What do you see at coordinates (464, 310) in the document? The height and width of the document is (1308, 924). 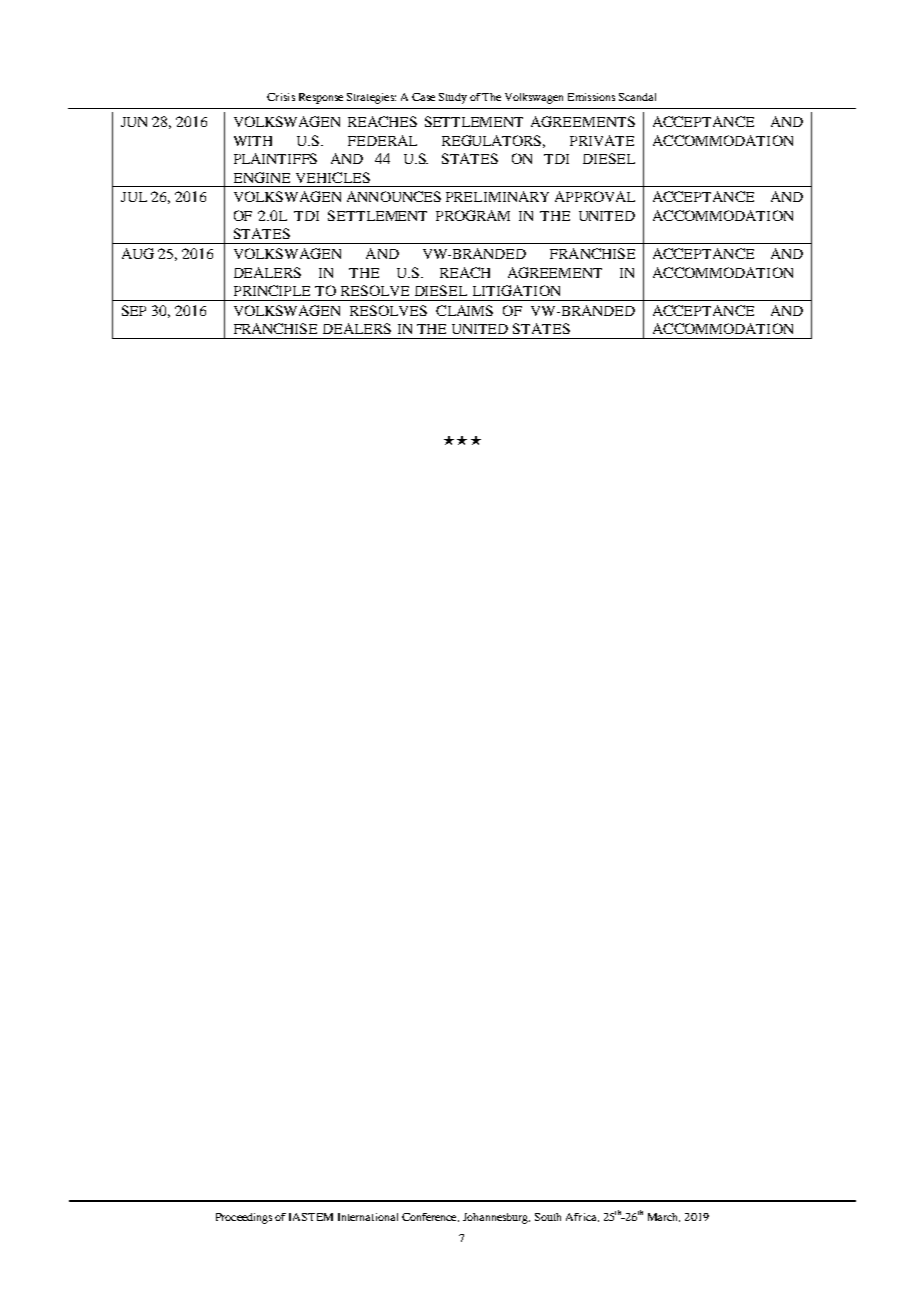 I see `CLAIMS` at bounding box center [464, 310].
